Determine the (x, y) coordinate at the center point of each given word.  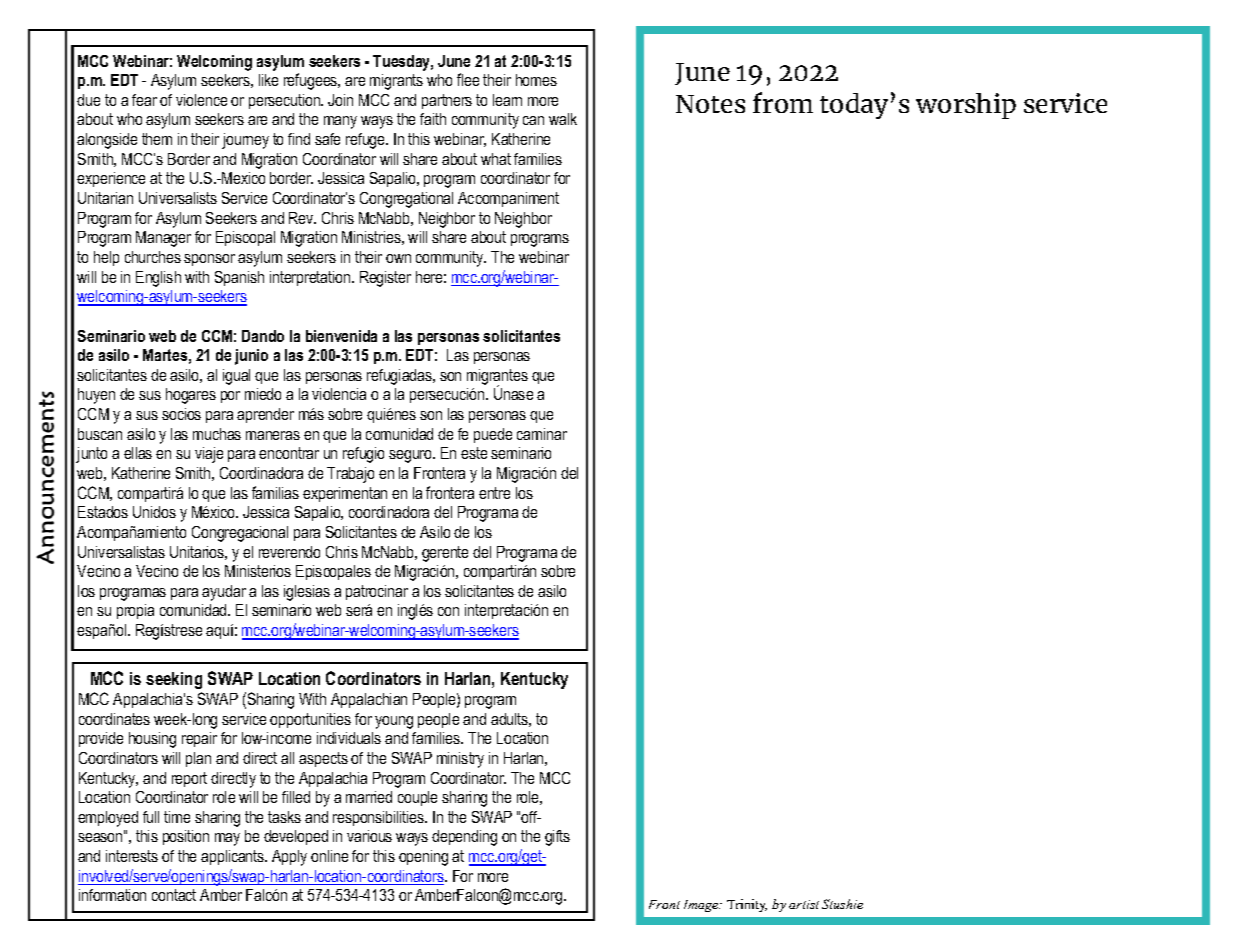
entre (494, 493)
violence (201, 100)
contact (174, 895)
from (783, 102)
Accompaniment (508, 199)
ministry (460, 760)
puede (493, 435)
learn (507, 100)
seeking (174, 680)
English (158, 279)
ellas (138, 453)
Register (385, 279)
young (394, 722)
